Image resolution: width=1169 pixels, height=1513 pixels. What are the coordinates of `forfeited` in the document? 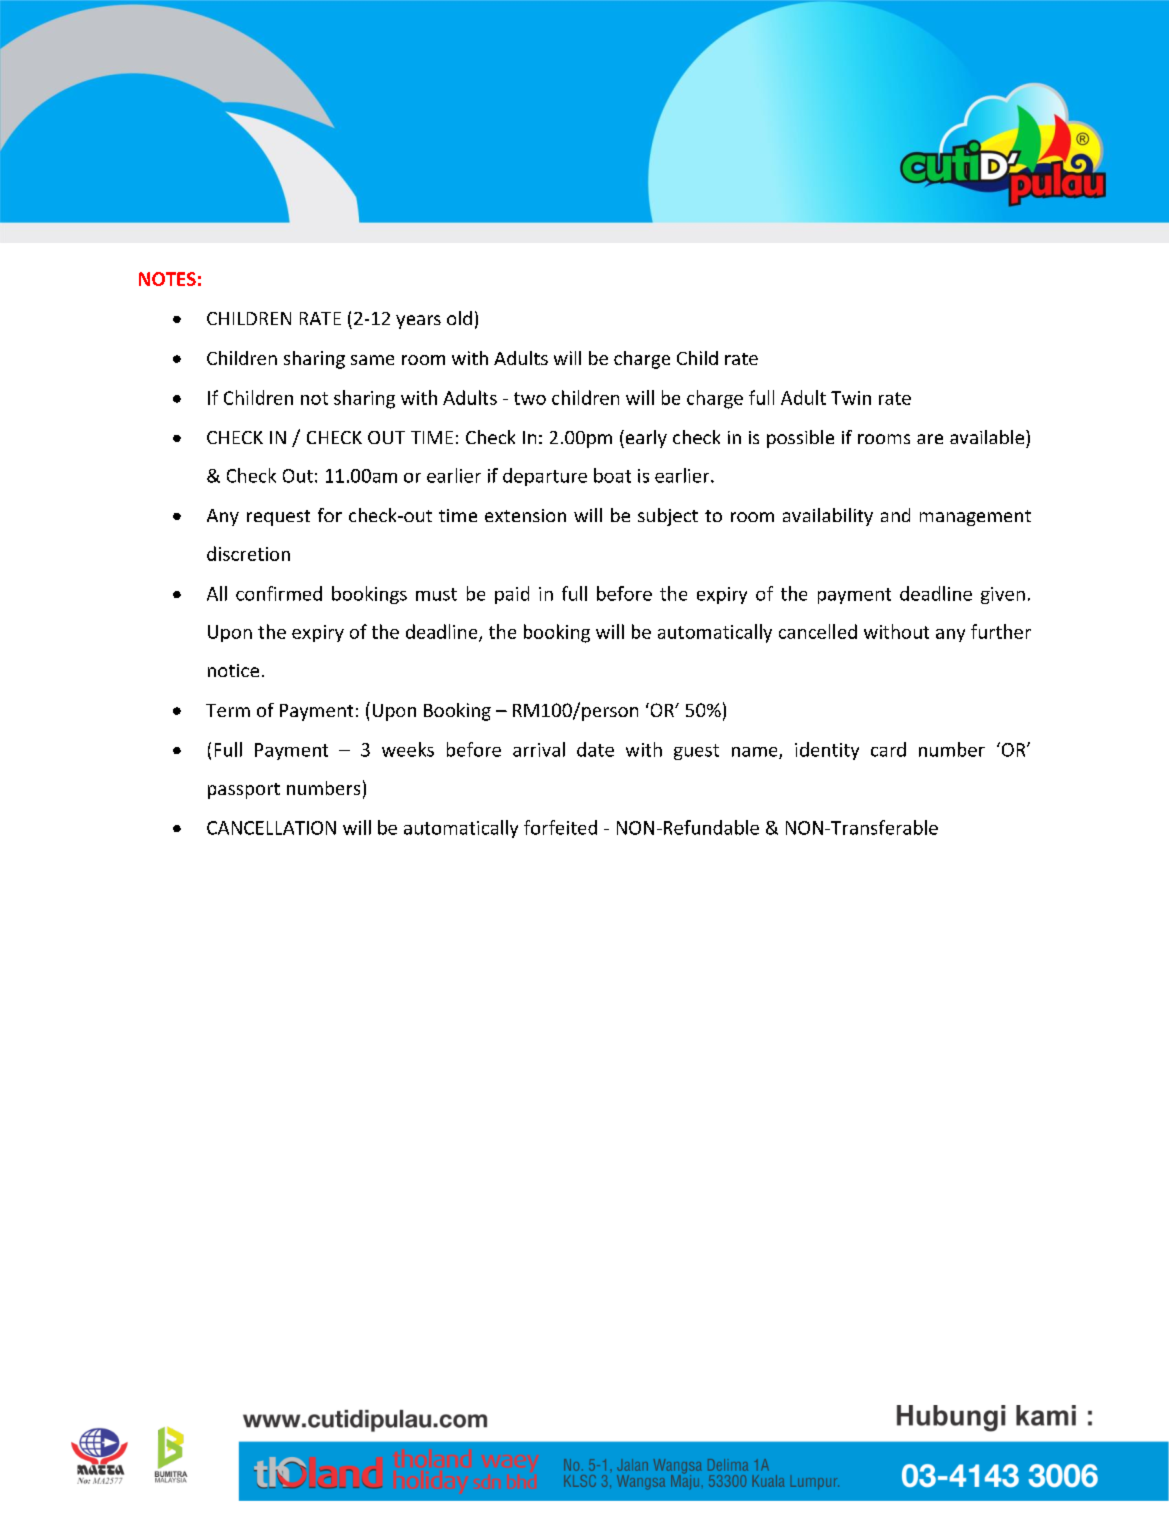 It's located at (560, 827).
